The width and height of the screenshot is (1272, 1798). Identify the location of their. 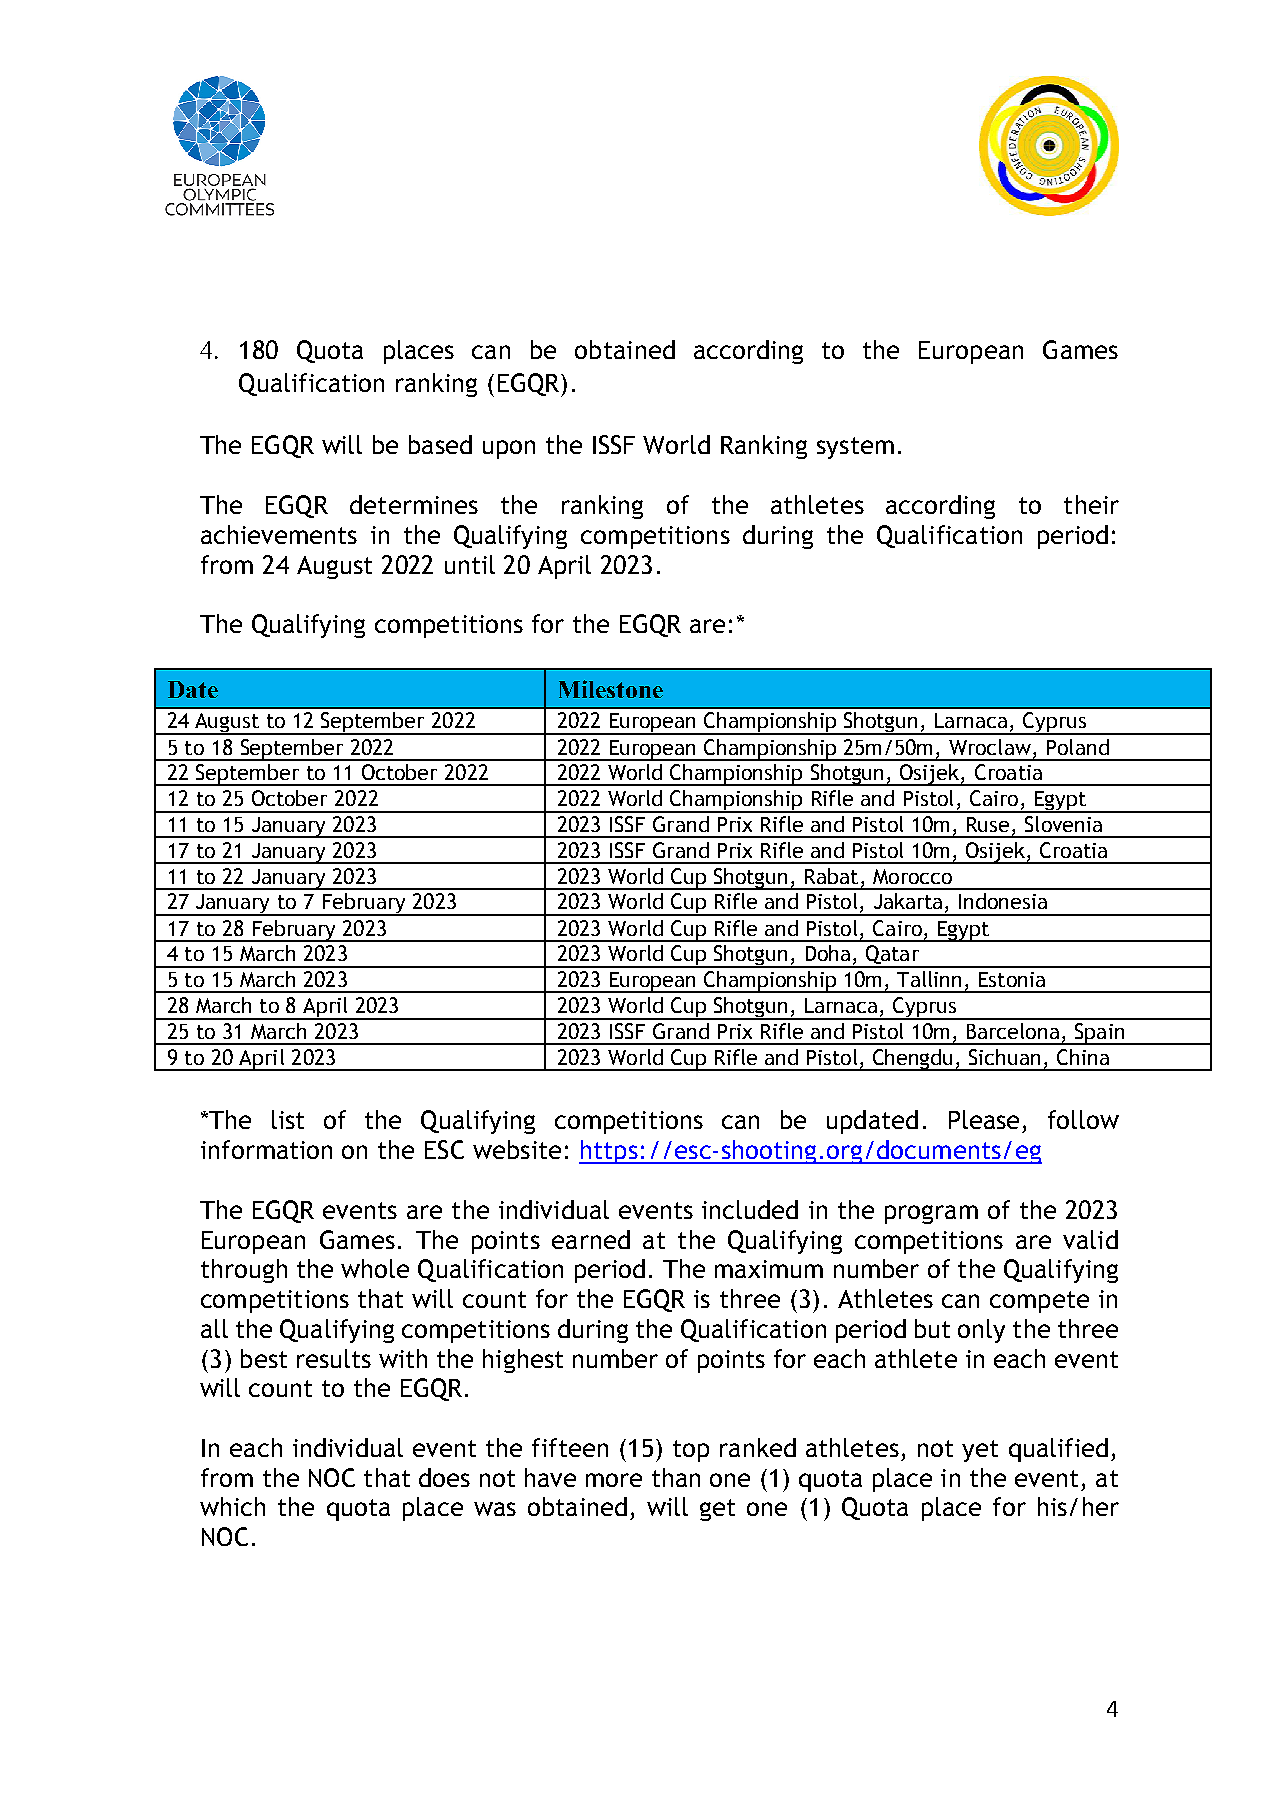
(1091, 504).
